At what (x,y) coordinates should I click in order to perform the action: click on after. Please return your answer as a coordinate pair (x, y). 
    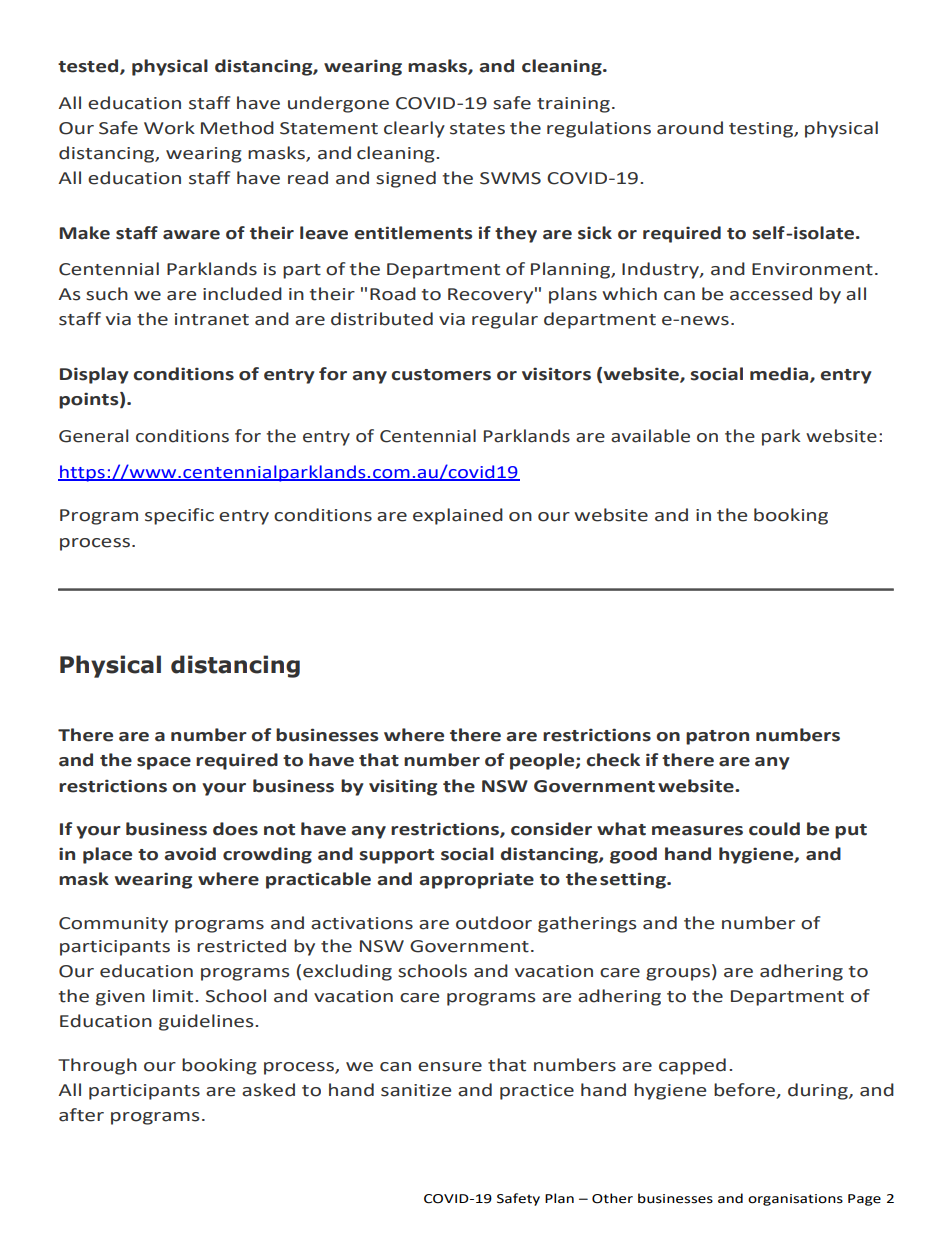
    Looking at the image, I should click on (81, 1115).
